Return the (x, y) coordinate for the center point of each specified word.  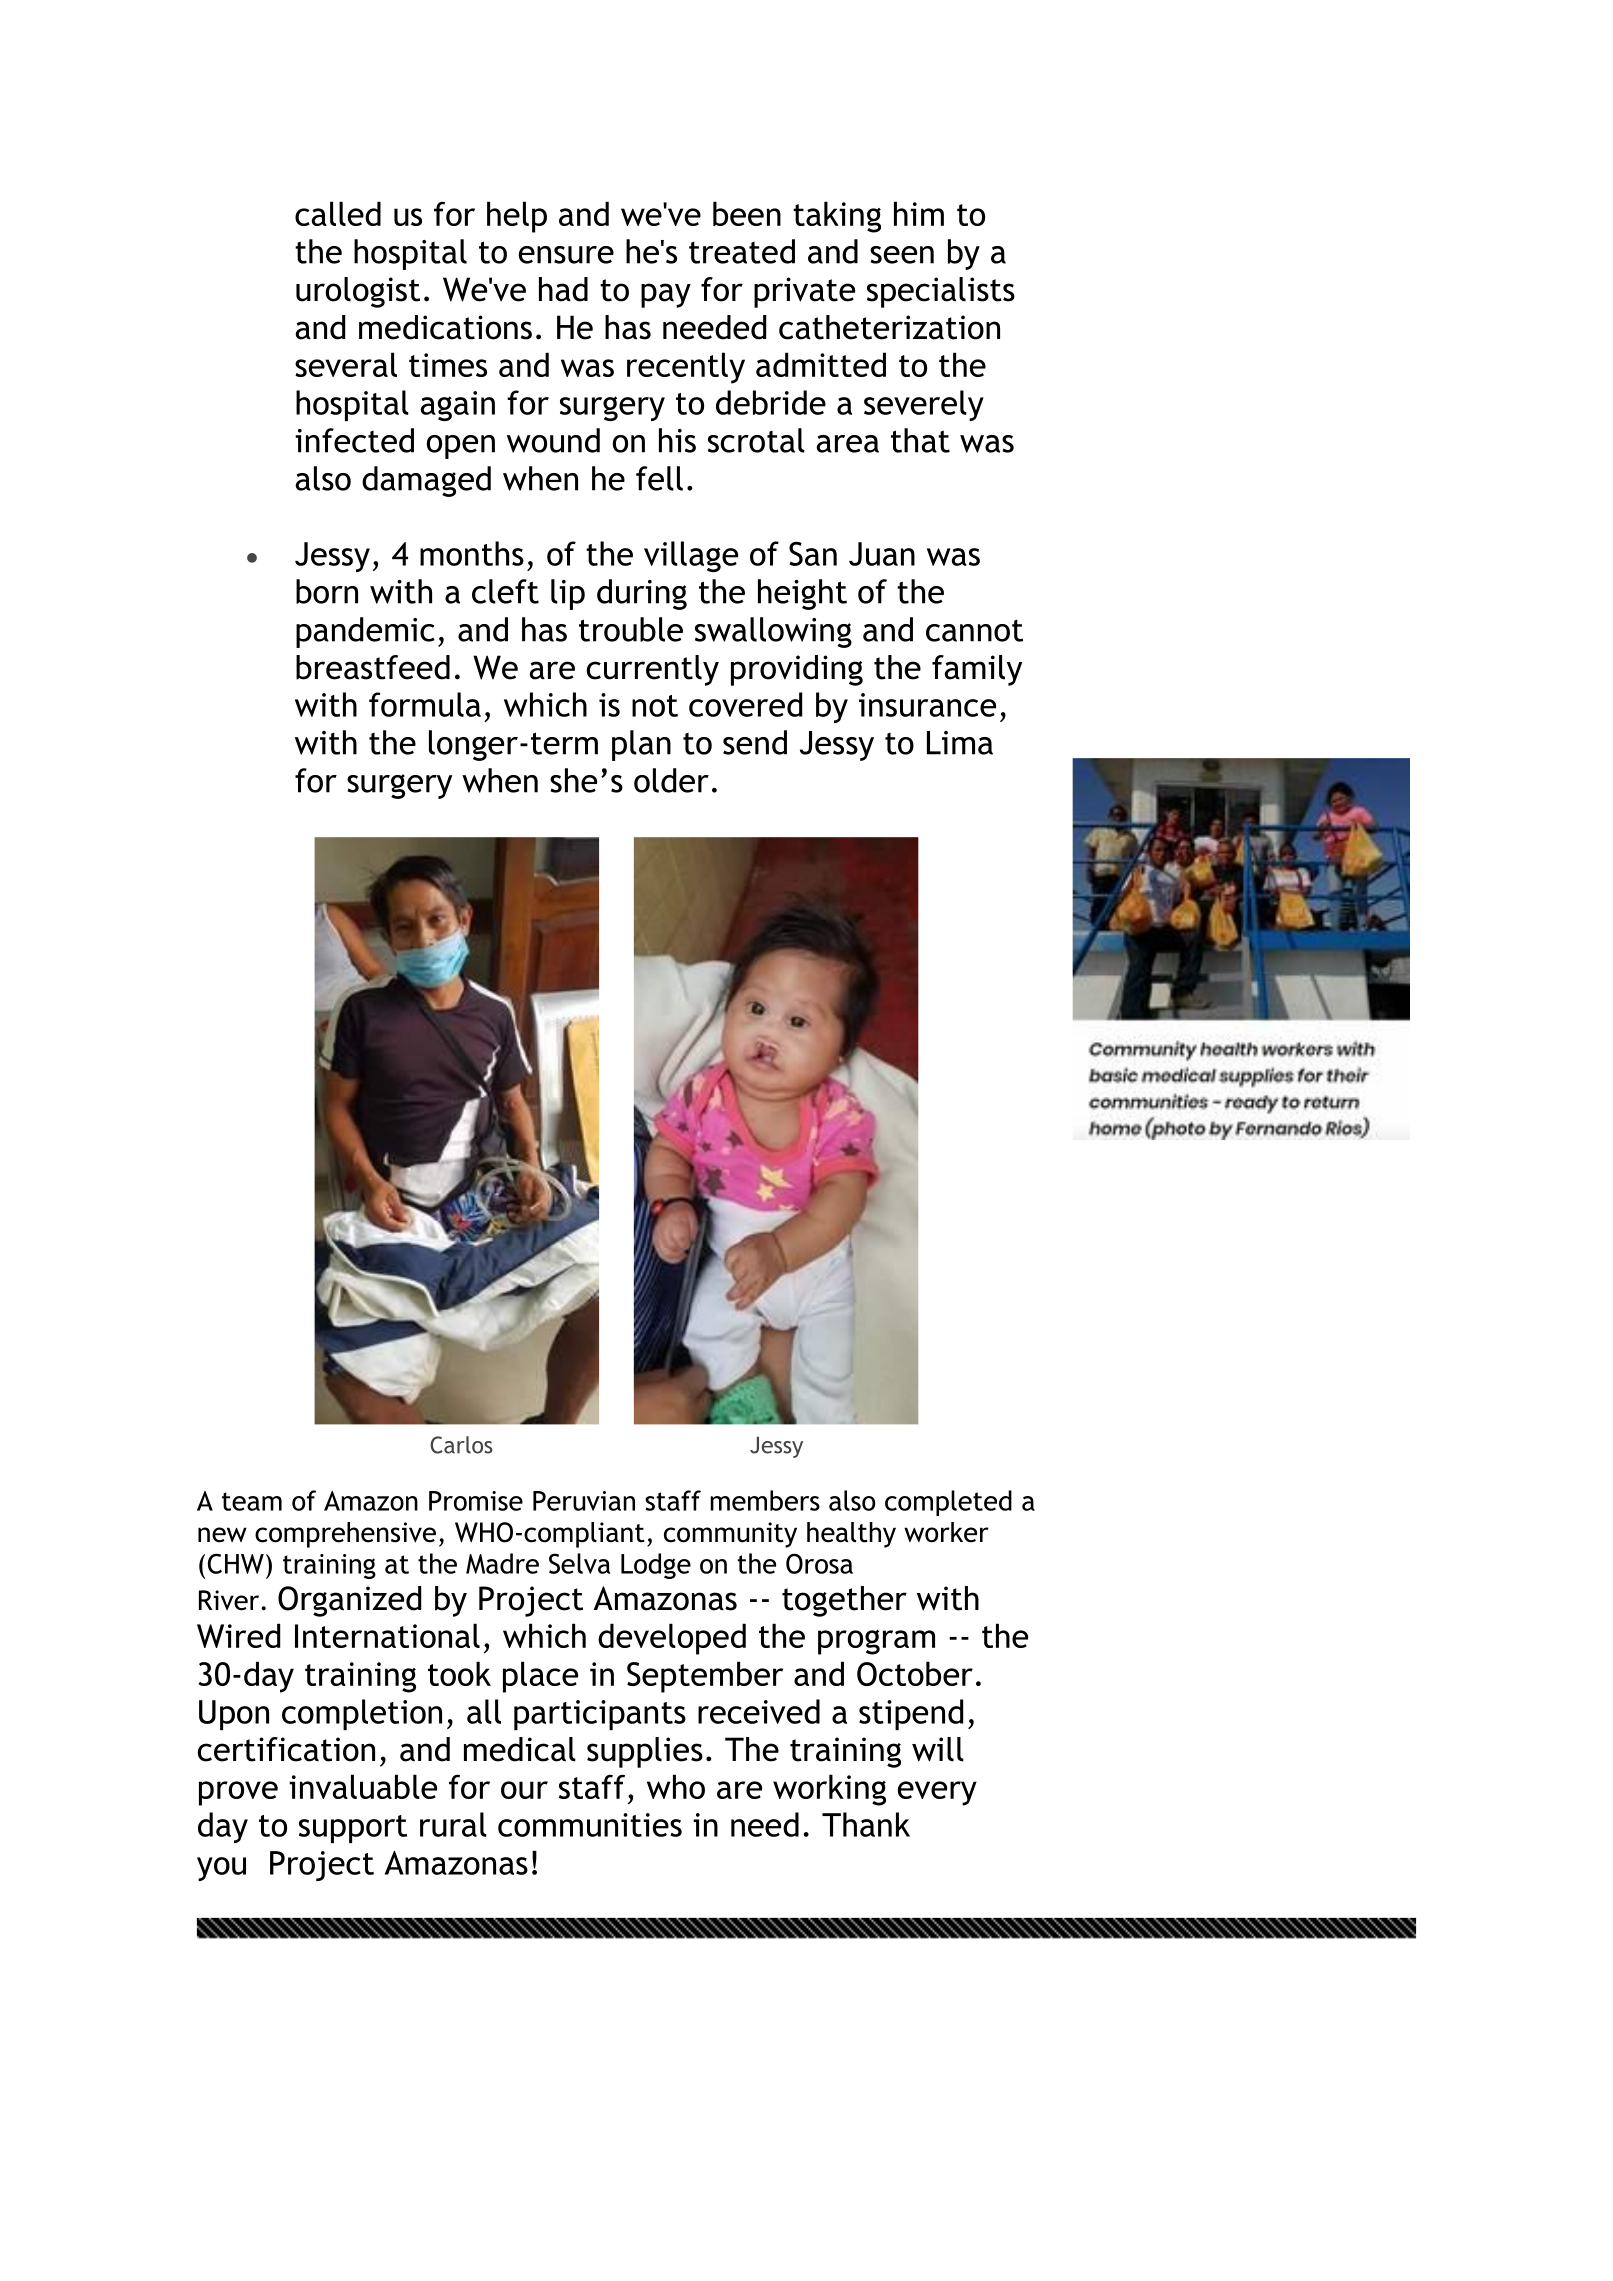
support (353, 1829)
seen (902, 255)
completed (948, 1503)
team (252, 1501)
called (338, 213)
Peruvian (584, 1501)
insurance (927, 705)
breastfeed (373, 667)
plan (641, 745)
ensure (566, 255)
